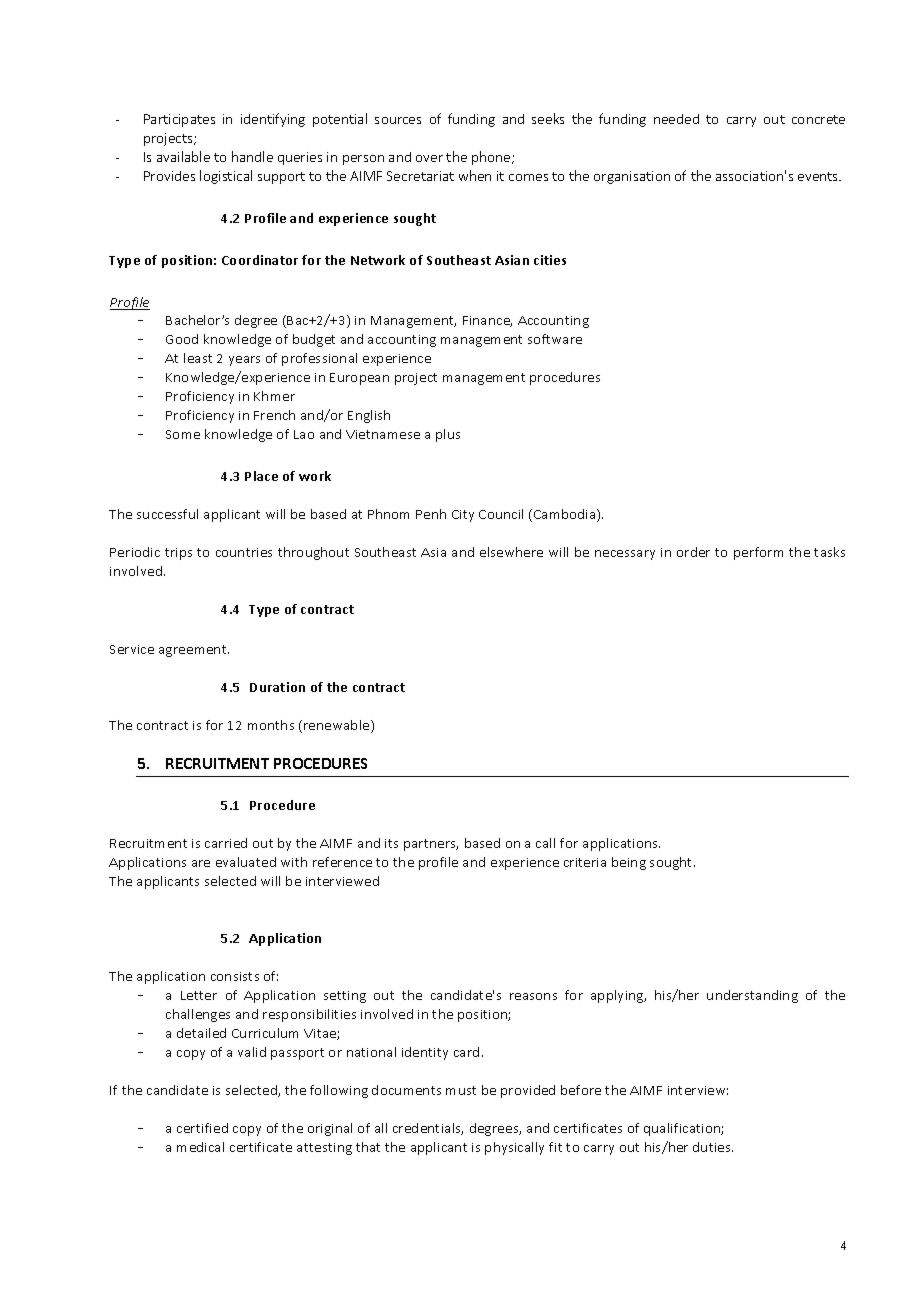 The image size is (924, 1308). What do you see at coordinates (194, 651) in the page?
I see `agreement` at bounding box center [194, 651].
